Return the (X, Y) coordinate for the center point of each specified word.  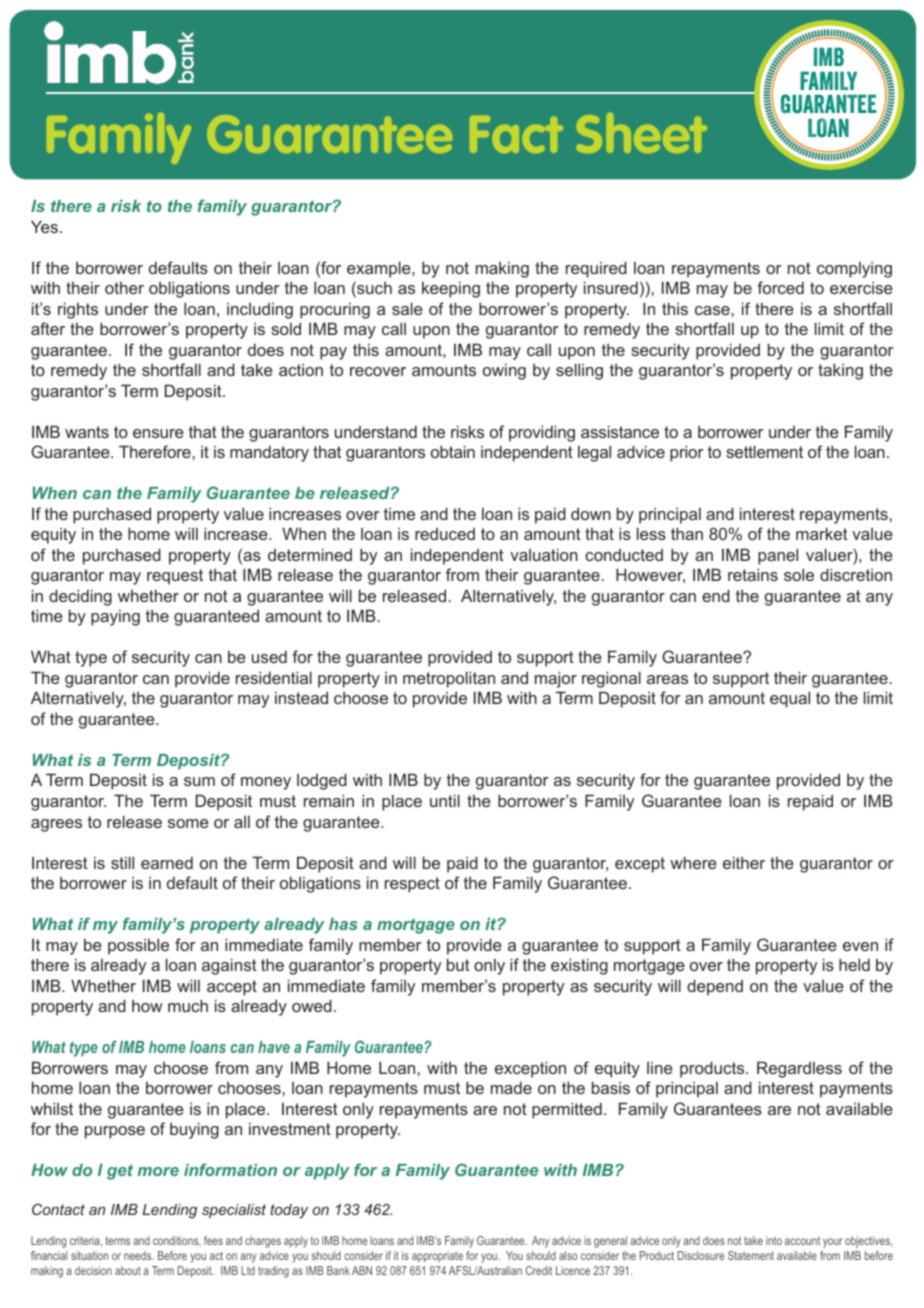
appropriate (437, 1257)
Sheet (641, 133)
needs (139, 1255)
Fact (516, 134)
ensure (158, 433)
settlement (764, 451)
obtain (453, 451)
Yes (44, 226)
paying (115, 618)
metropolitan (449, 679)
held (854, 964)
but (458, 964)
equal (790, 699)
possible (138, 946)
